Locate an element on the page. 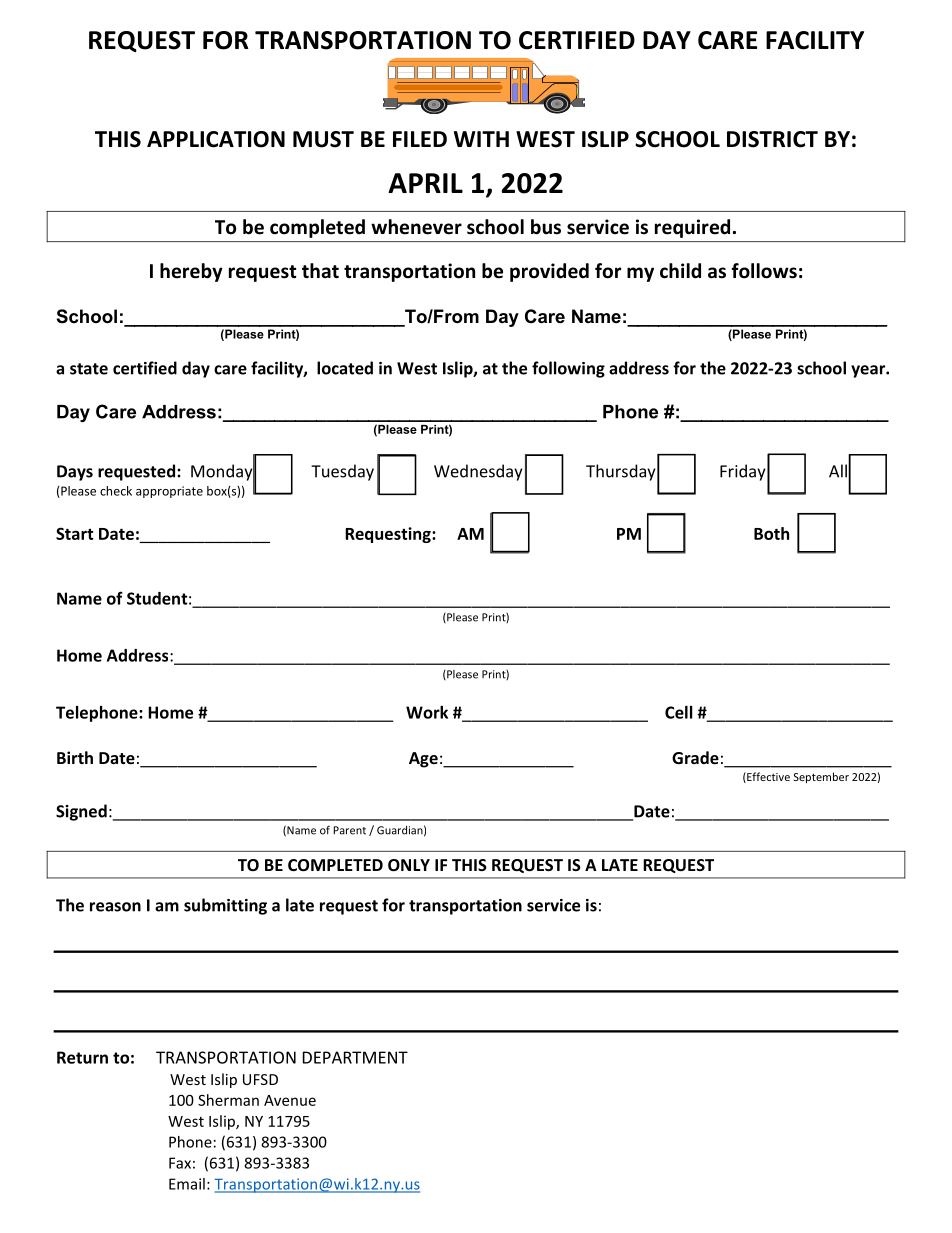  APPLICATION is located at coordinates (216, 139).
